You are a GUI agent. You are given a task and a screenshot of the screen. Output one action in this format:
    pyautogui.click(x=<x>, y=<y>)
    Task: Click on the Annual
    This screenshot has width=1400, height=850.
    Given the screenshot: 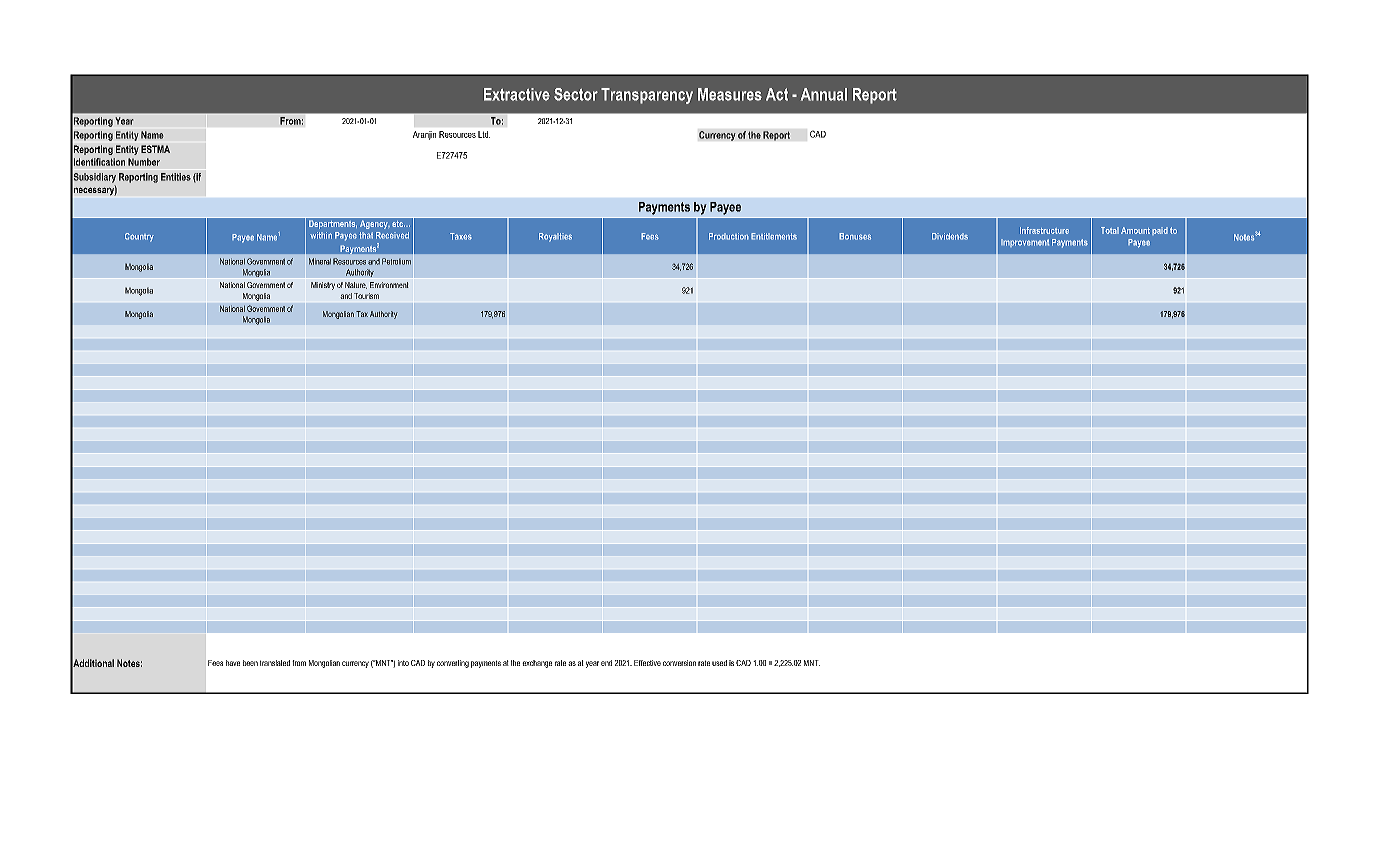 What is the action you would take?
    pyautogui.click(x=824, y=94)
